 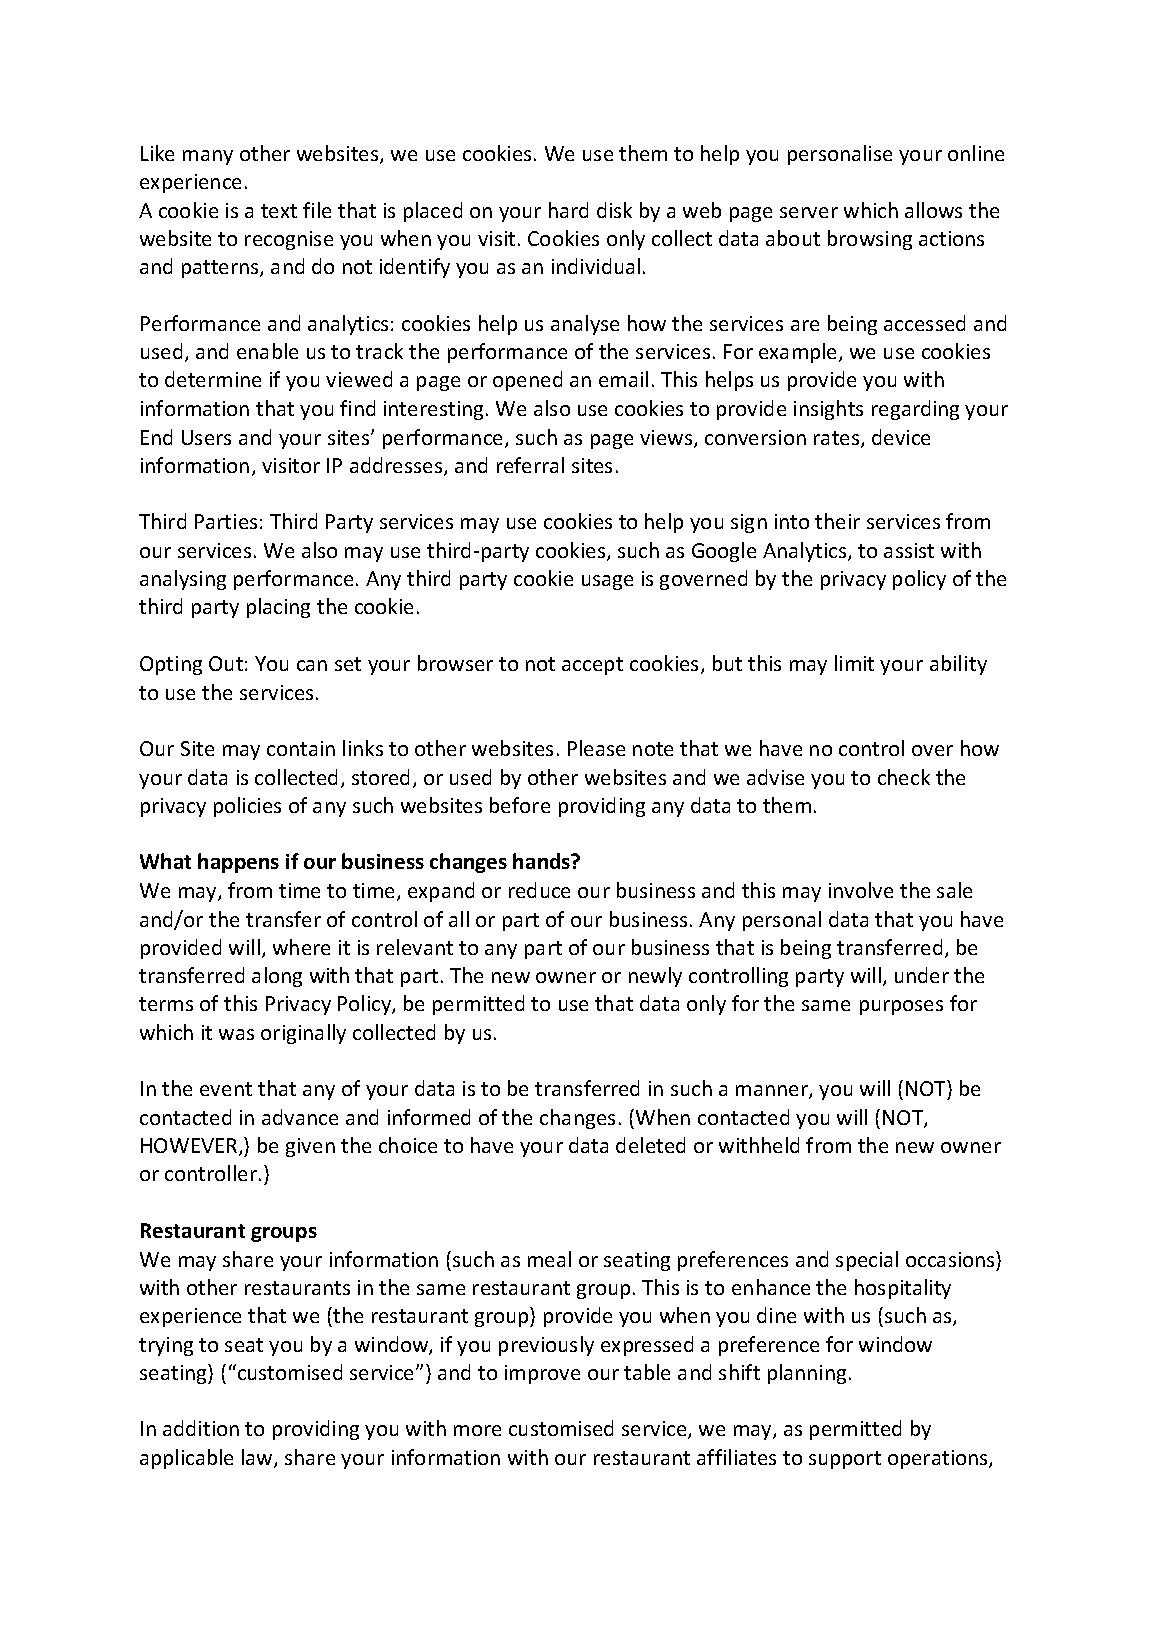 I want to click on hard, so click(x=568, y=210).
